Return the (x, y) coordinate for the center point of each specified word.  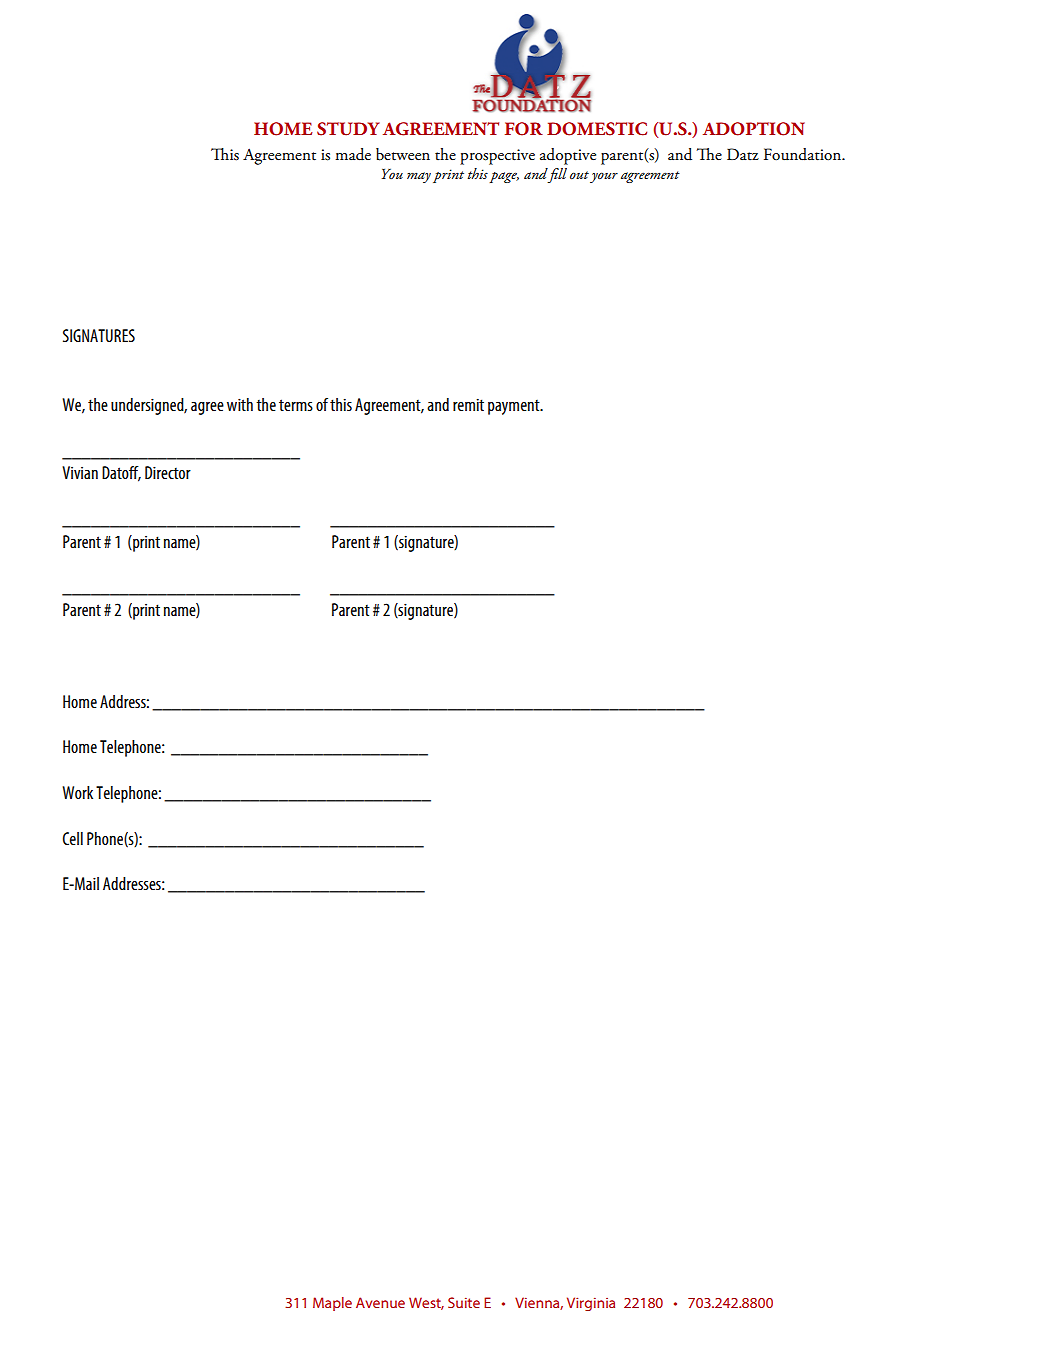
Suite (464, 1302)
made (353, 154)
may (419, 177)
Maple (332, 1304)
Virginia (591, 1304)
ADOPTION (754, 129)
